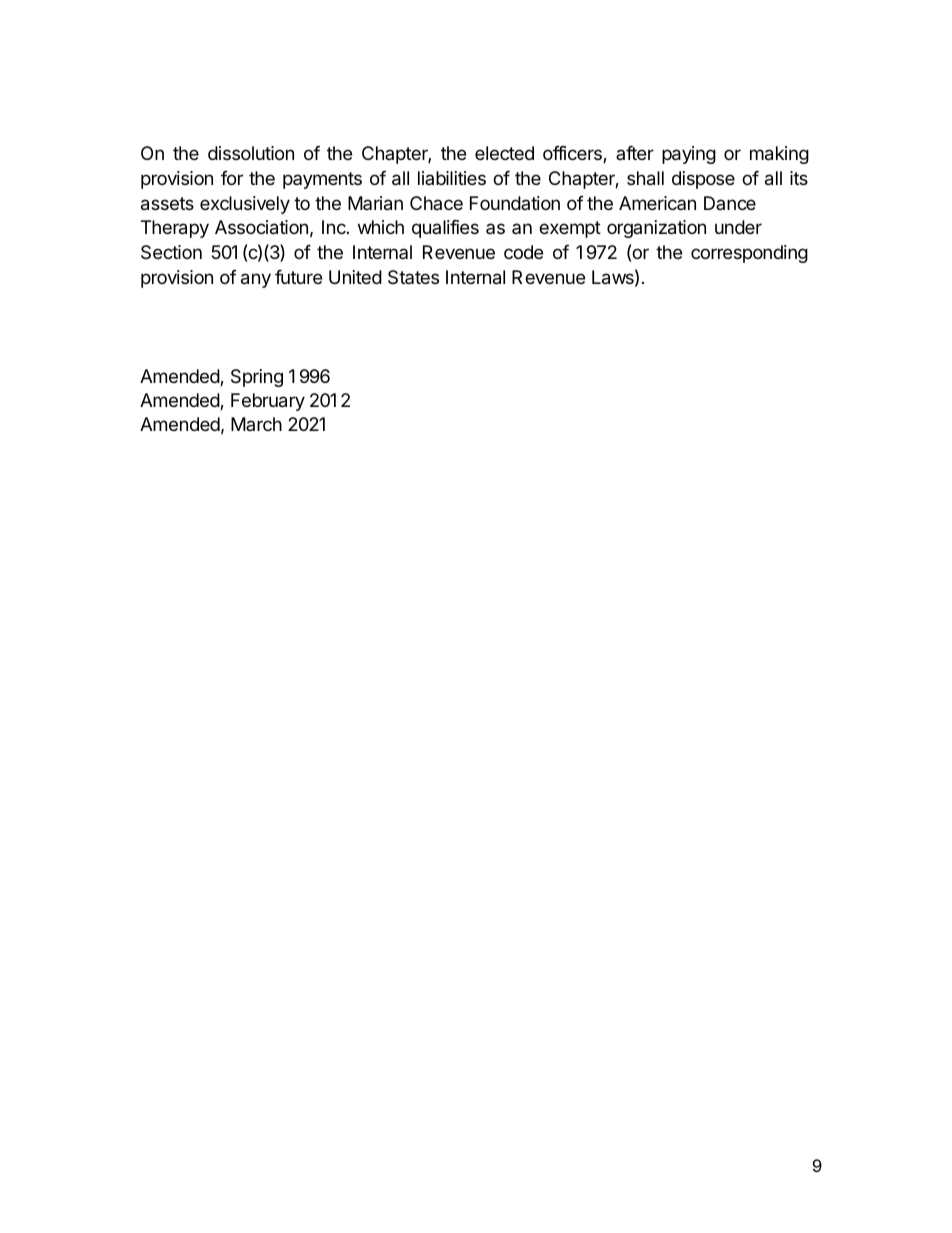  I want to click on corresponding, so click(749, 254).
